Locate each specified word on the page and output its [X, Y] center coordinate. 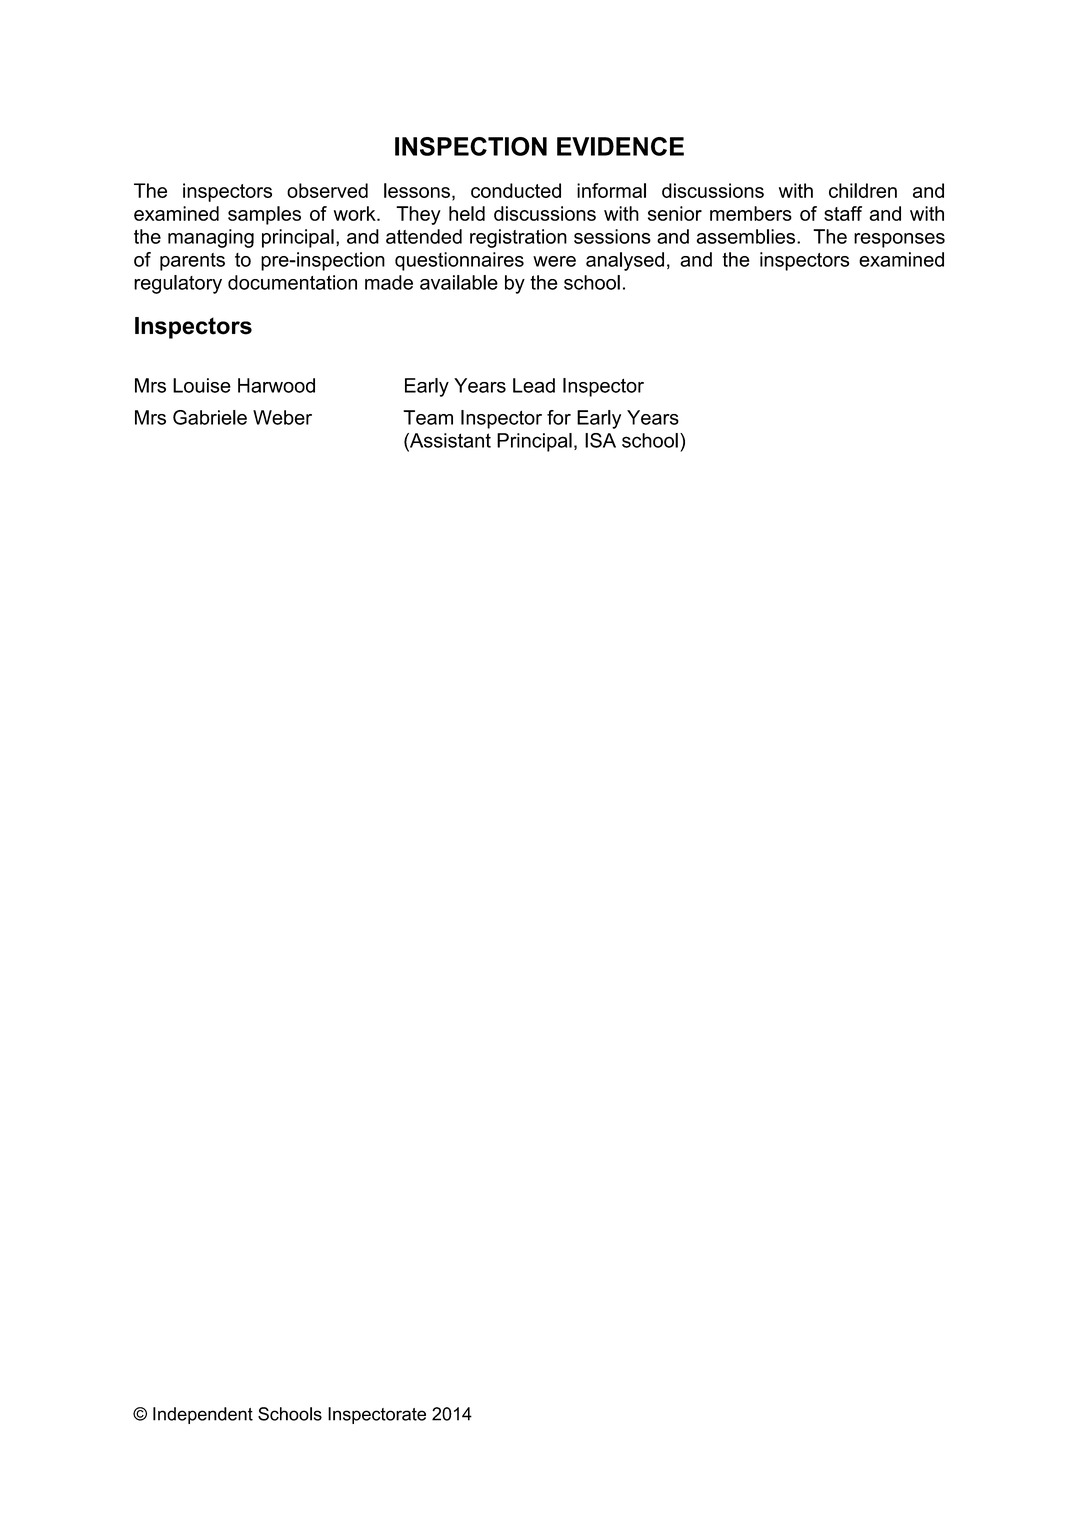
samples [264, 215]
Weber [282, 417]
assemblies [747, 236]
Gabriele [210, 417]
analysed [625, 261]
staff [843, 213]
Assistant [449, 440]
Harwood [276, 385]
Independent [203, 1415]
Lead [534, 385]
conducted [516, 190]
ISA [600, 440]
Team [428, 417]
